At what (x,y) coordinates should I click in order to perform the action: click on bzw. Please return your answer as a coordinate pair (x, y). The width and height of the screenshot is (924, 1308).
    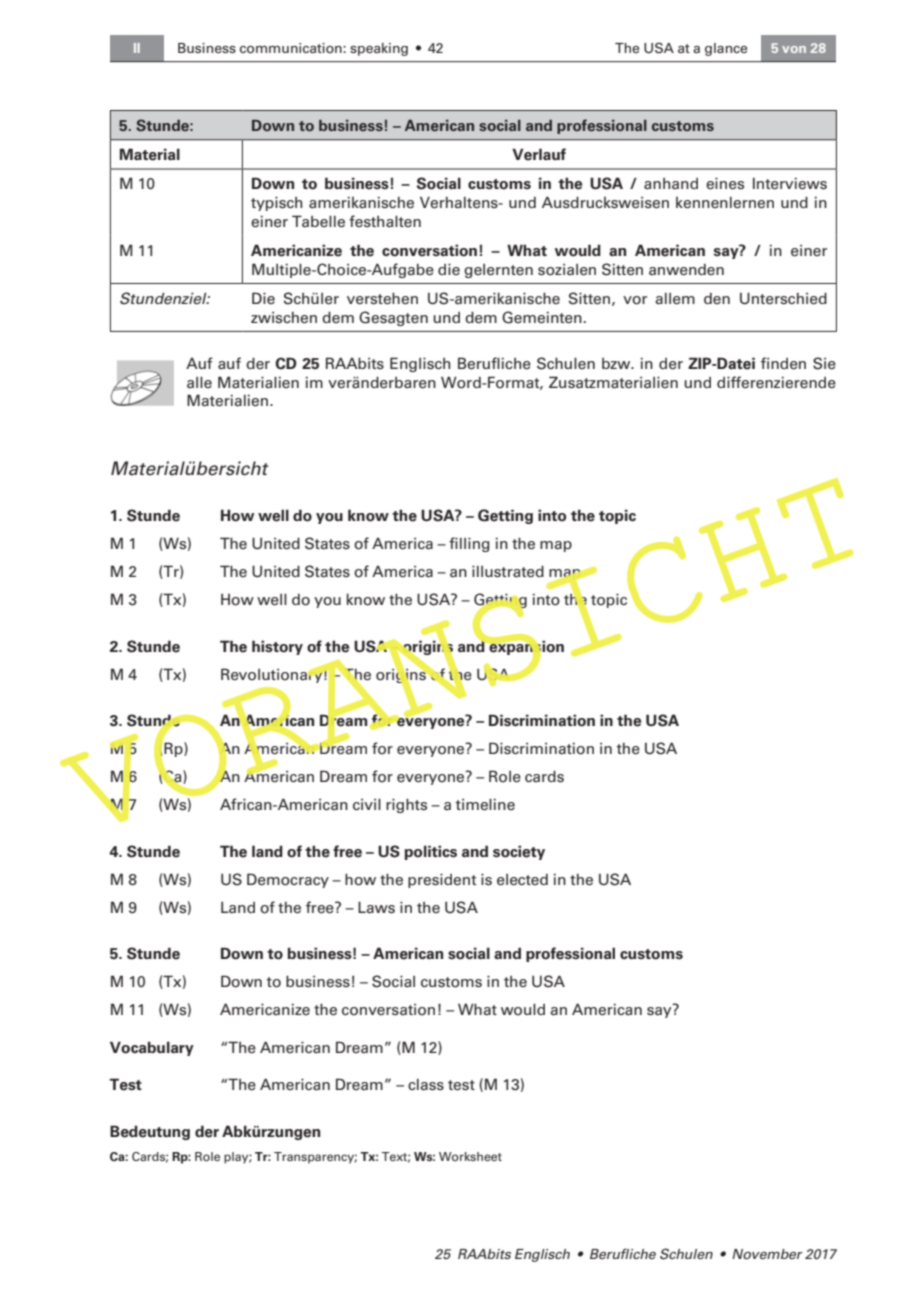
    Looking at the image, I should click on (617, 363).
